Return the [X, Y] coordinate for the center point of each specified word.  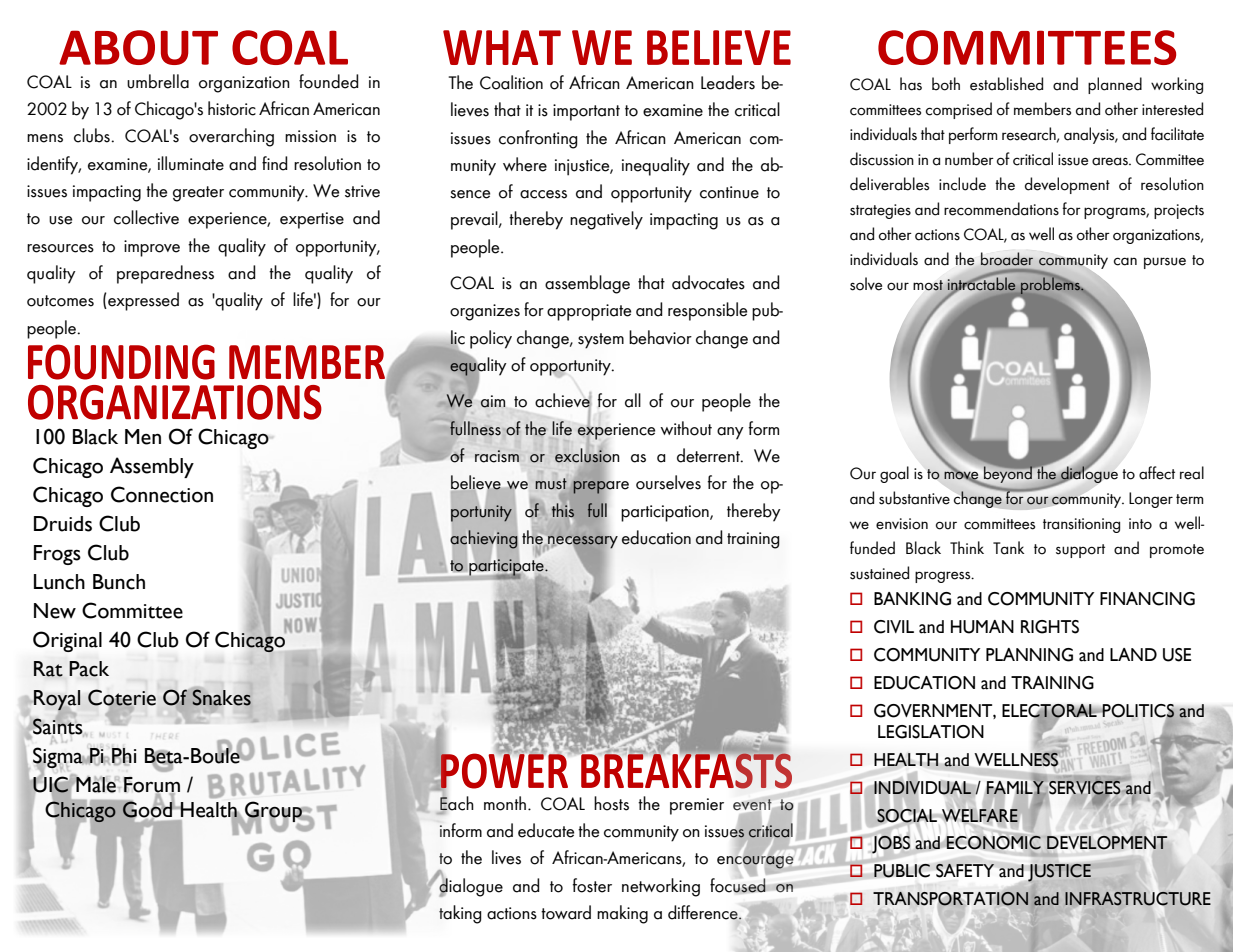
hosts [611, 803]
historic [232, 108]
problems [1051, 285]
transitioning [1081, 525]
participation [666, 513]
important [586, 112]
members [1042, 109]
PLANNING [1029, 655]
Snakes [221, 697]
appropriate [589, 312]
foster [592, 885]
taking [460, 914]
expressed [142, 301]
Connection [162, 494]
